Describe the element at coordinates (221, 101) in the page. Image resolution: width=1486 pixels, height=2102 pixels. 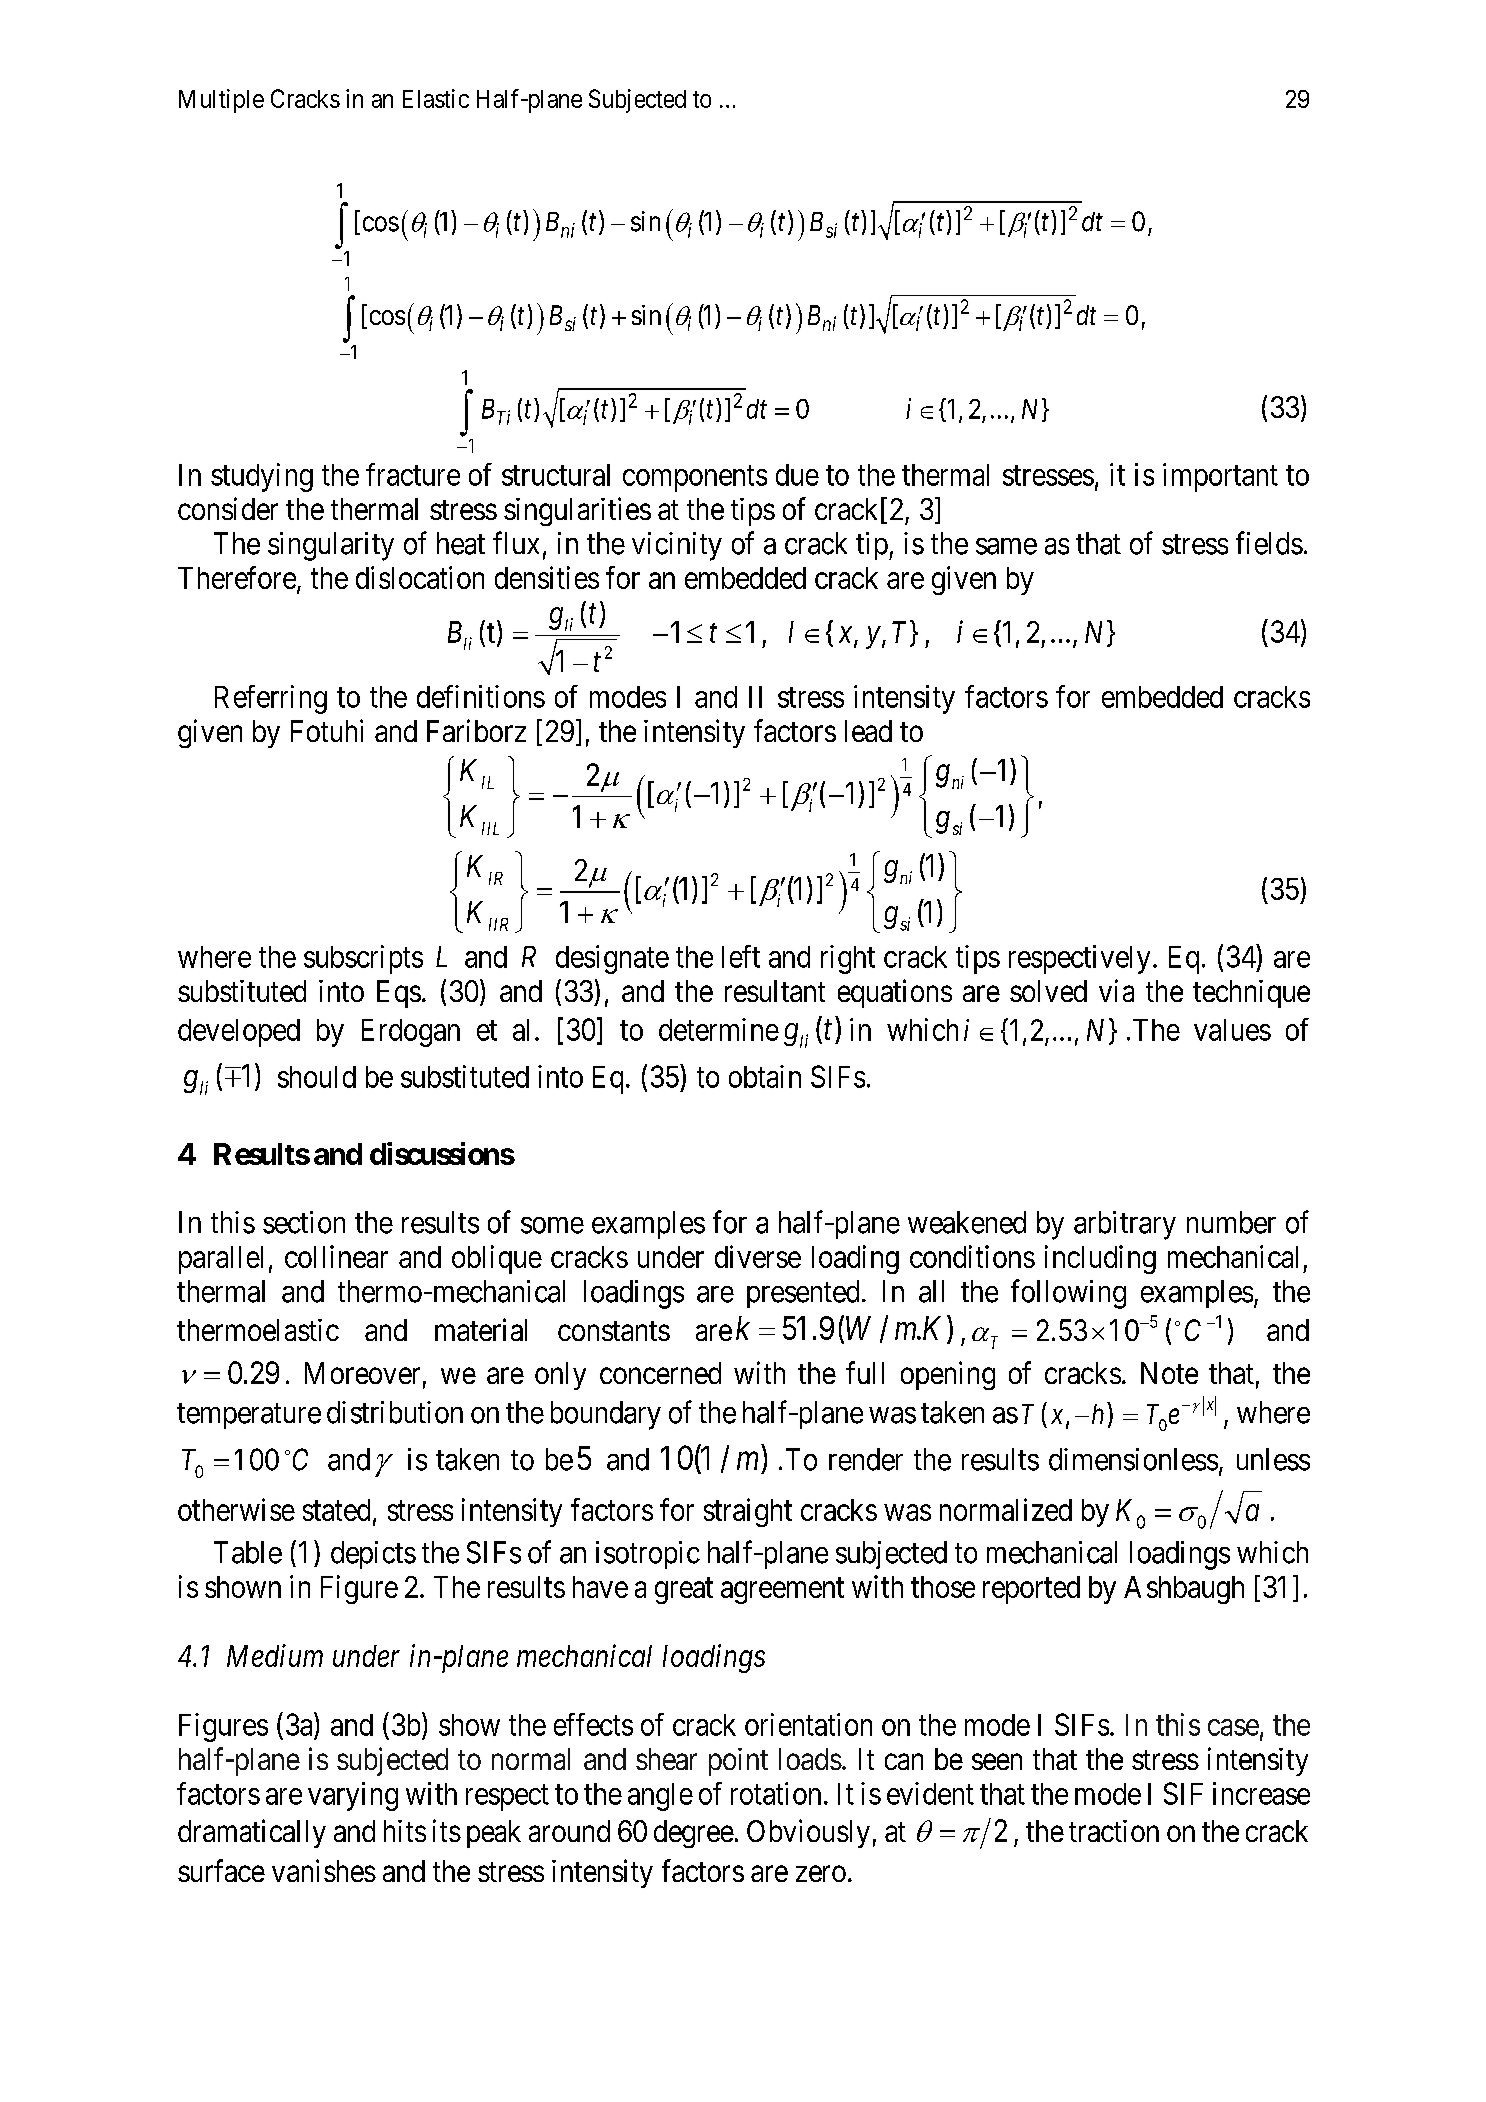
I see `Multiple` at that location.
